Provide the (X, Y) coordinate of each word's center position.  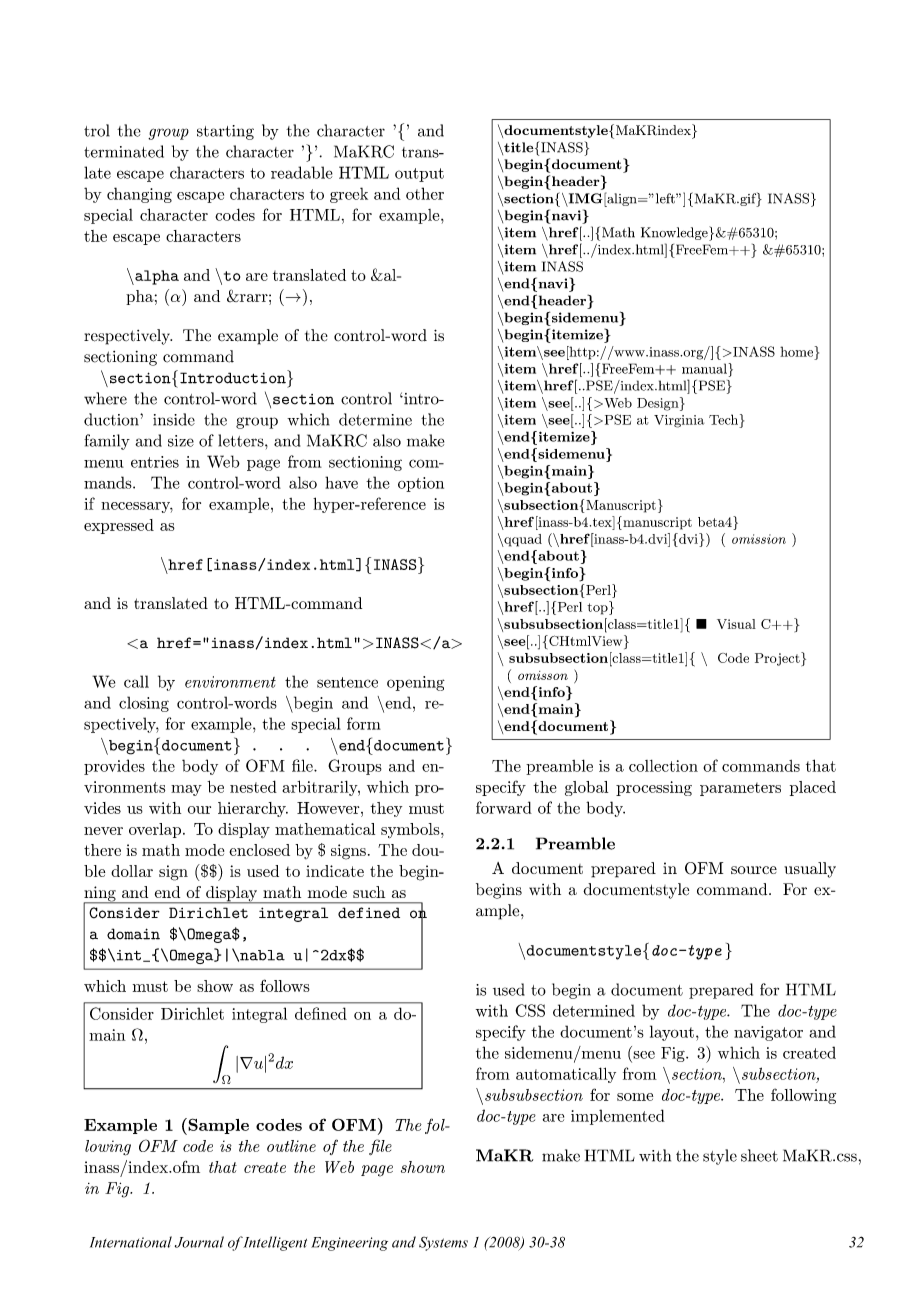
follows (285, 985)
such (369, 892)
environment (230, 682)
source (754, 870)
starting (225, 132)
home (798, 351)
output (419, 175)
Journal (199, 1242)
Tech (725, 419)
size (181, 441)
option (421, 484)
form (364, 723)
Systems (443, 1244)
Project (778, 659)
